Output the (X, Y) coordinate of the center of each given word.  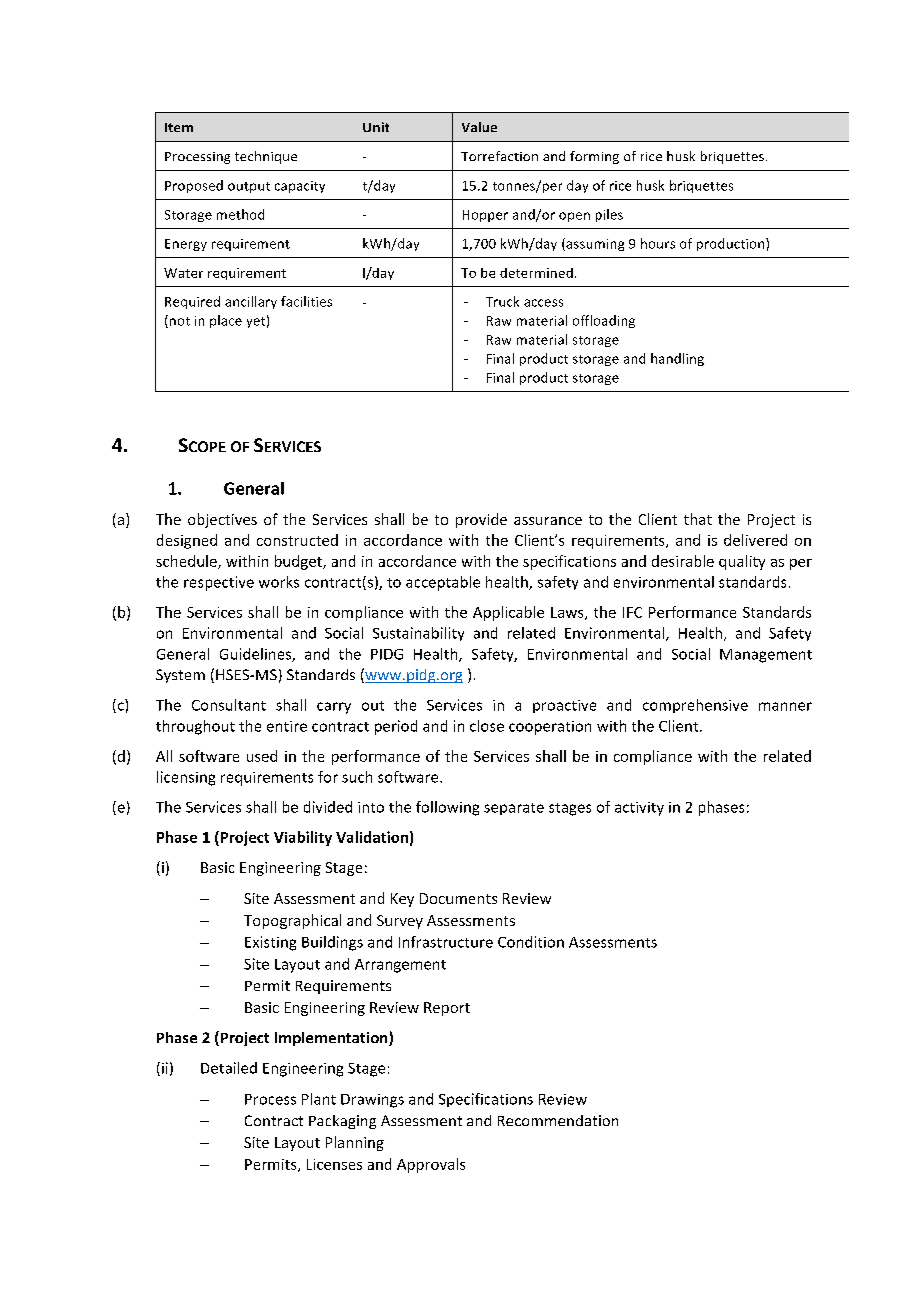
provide (481, 520)
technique (266, 157)
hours (658, 243)
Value (479, 127)
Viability (303, 838)
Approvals (431, 1165)
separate (514, 809)
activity (639, 809)
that (698, 519)
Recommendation (558, 1120)
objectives (222, 520)
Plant (319, 1099)
